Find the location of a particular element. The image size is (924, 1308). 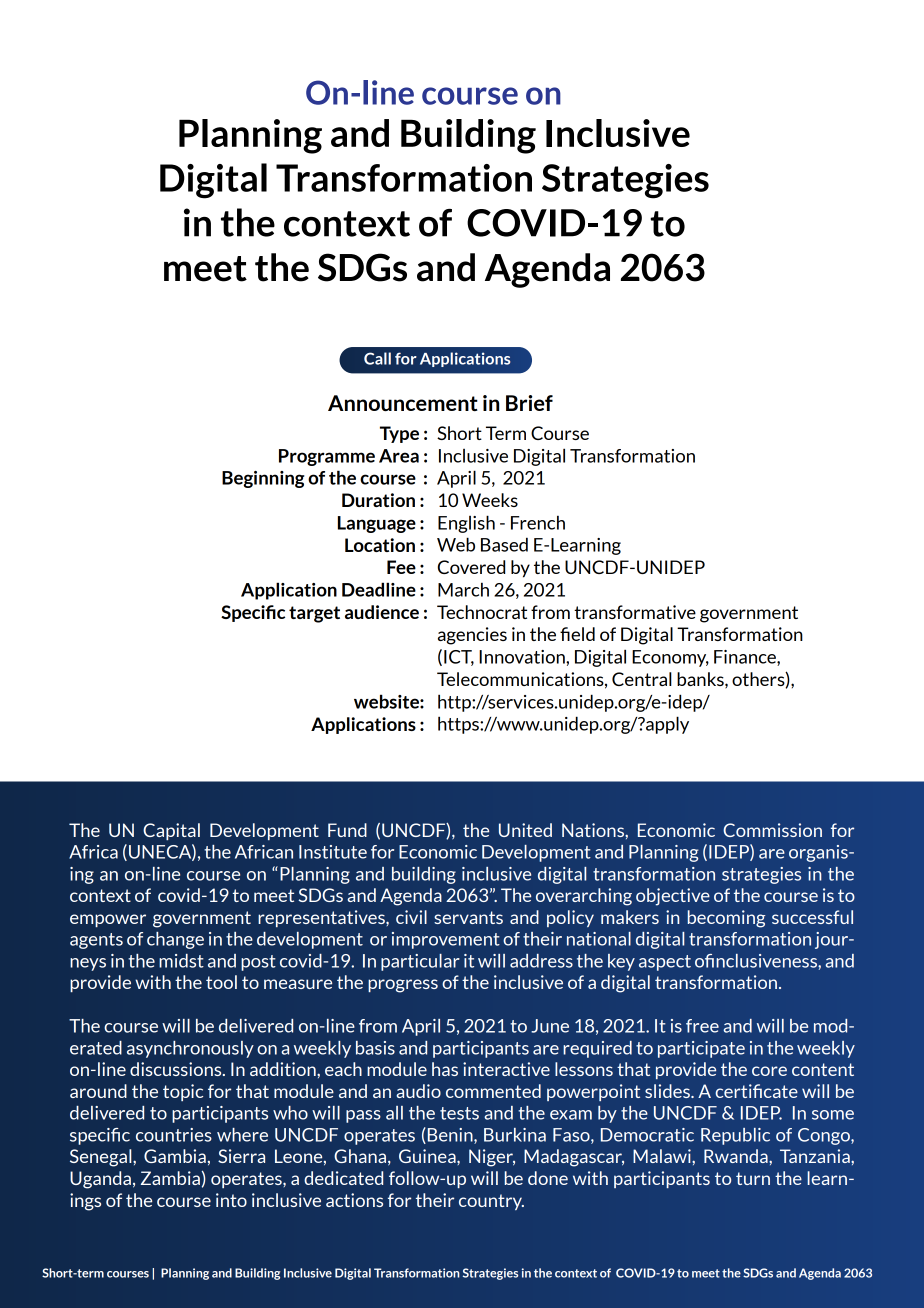

Brief is located at coordinates (529, 403).
